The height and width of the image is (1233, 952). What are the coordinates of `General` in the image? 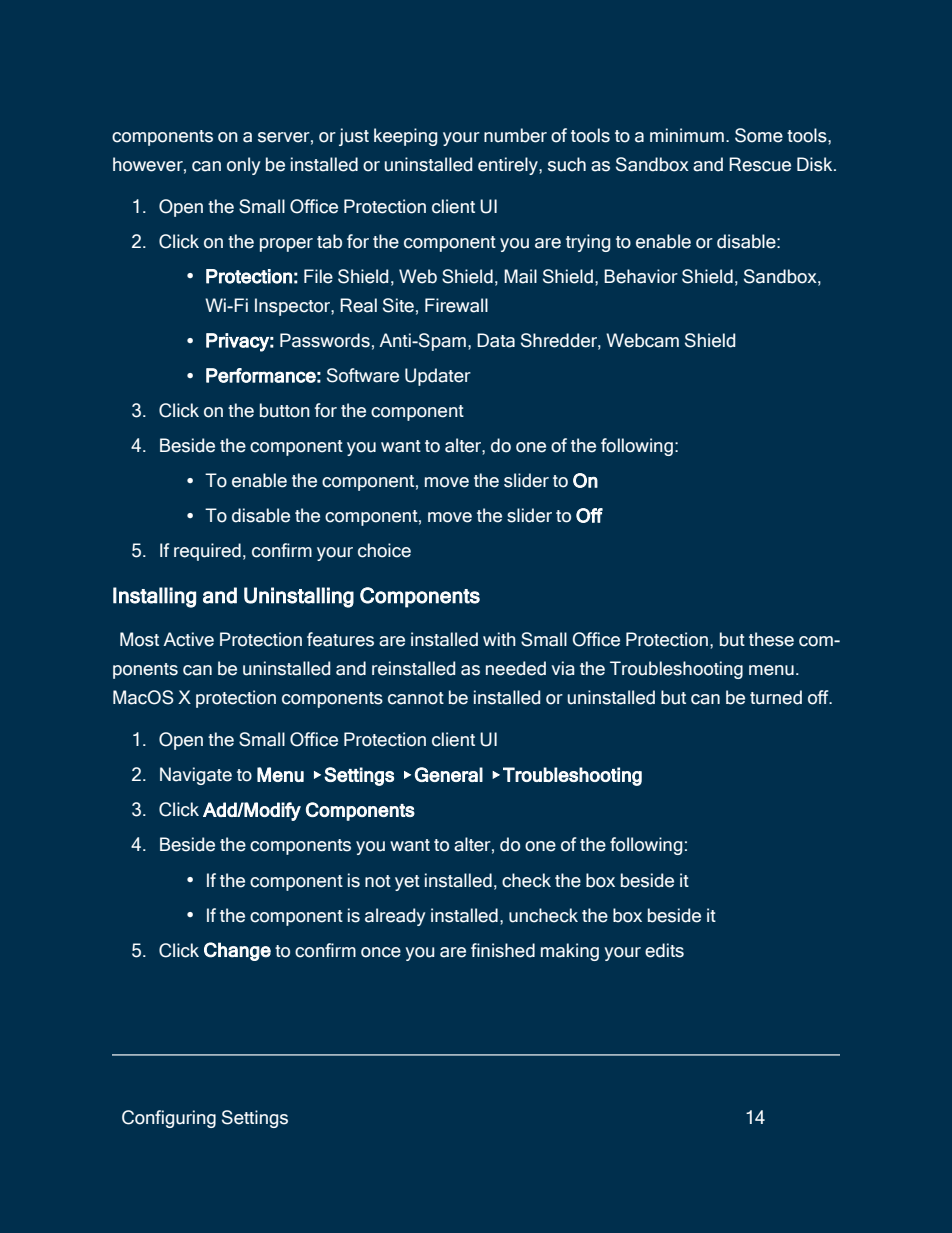 It's located at (449, 774).
